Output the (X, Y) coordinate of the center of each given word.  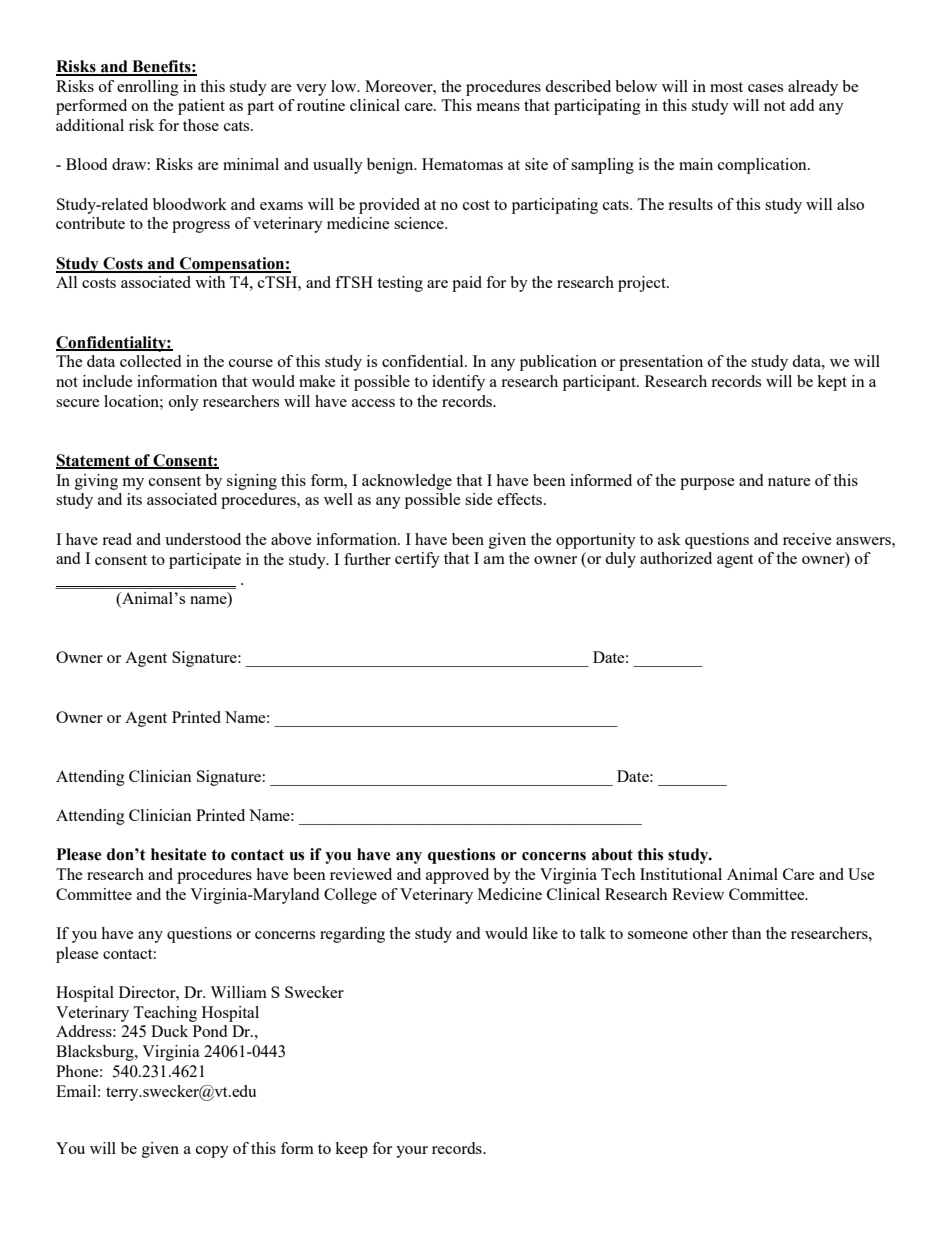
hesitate (179, 854)
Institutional (681, 874)
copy (212, 1152)
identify (458, 383)
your (412, 1152)
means (498, 107)
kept (832, 383)
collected (150, 361)
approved (457, 876)
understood (203, 539)
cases (765, 88)
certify (417, 560)
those (201, 125)
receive (807, 539)
